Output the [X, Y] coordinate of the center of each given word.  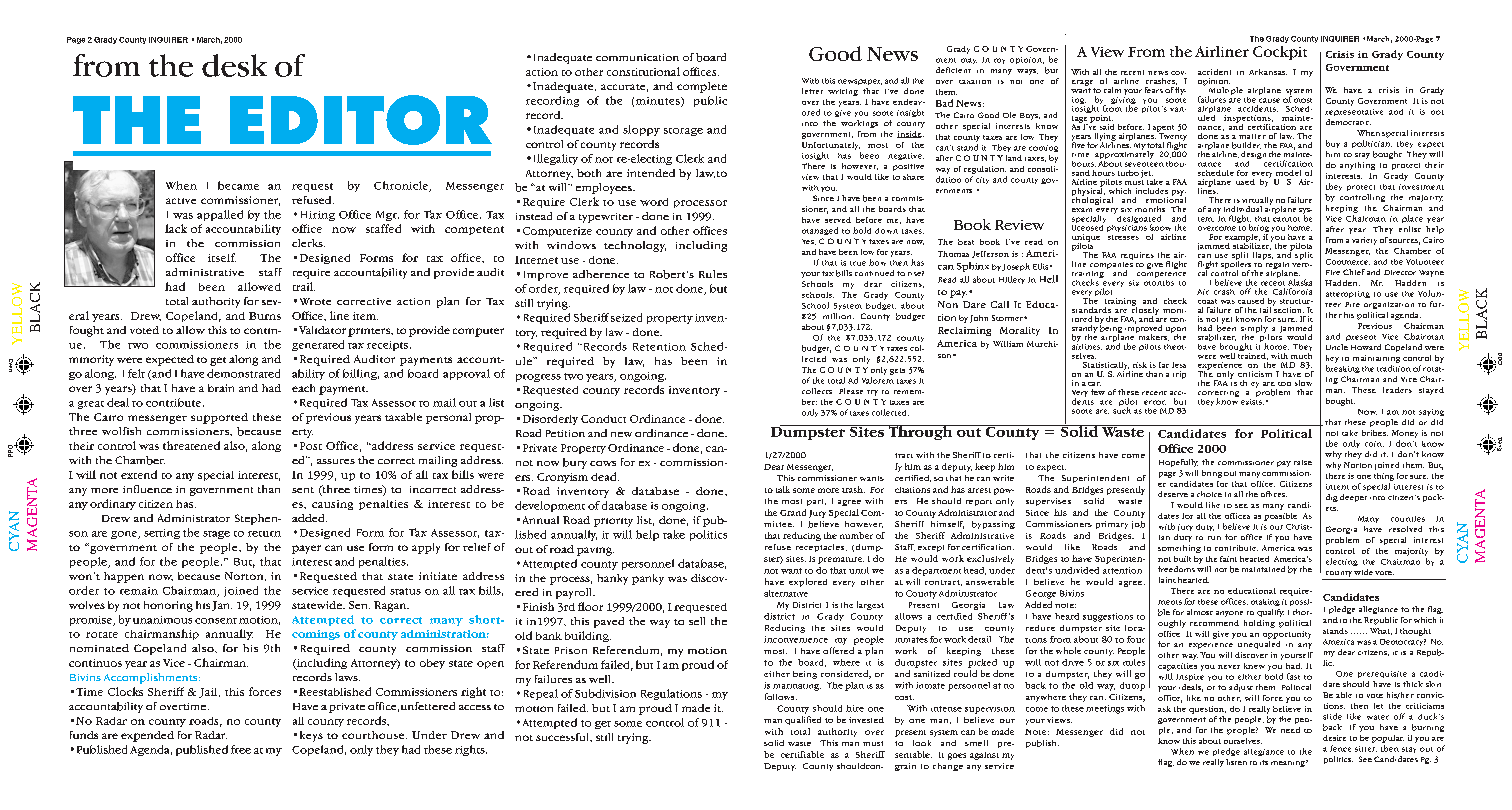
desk [234, 65]
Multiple [1225, 92]
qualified [803, 720]
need [1290, 730]
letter [812, 91]
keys [311, 736]
